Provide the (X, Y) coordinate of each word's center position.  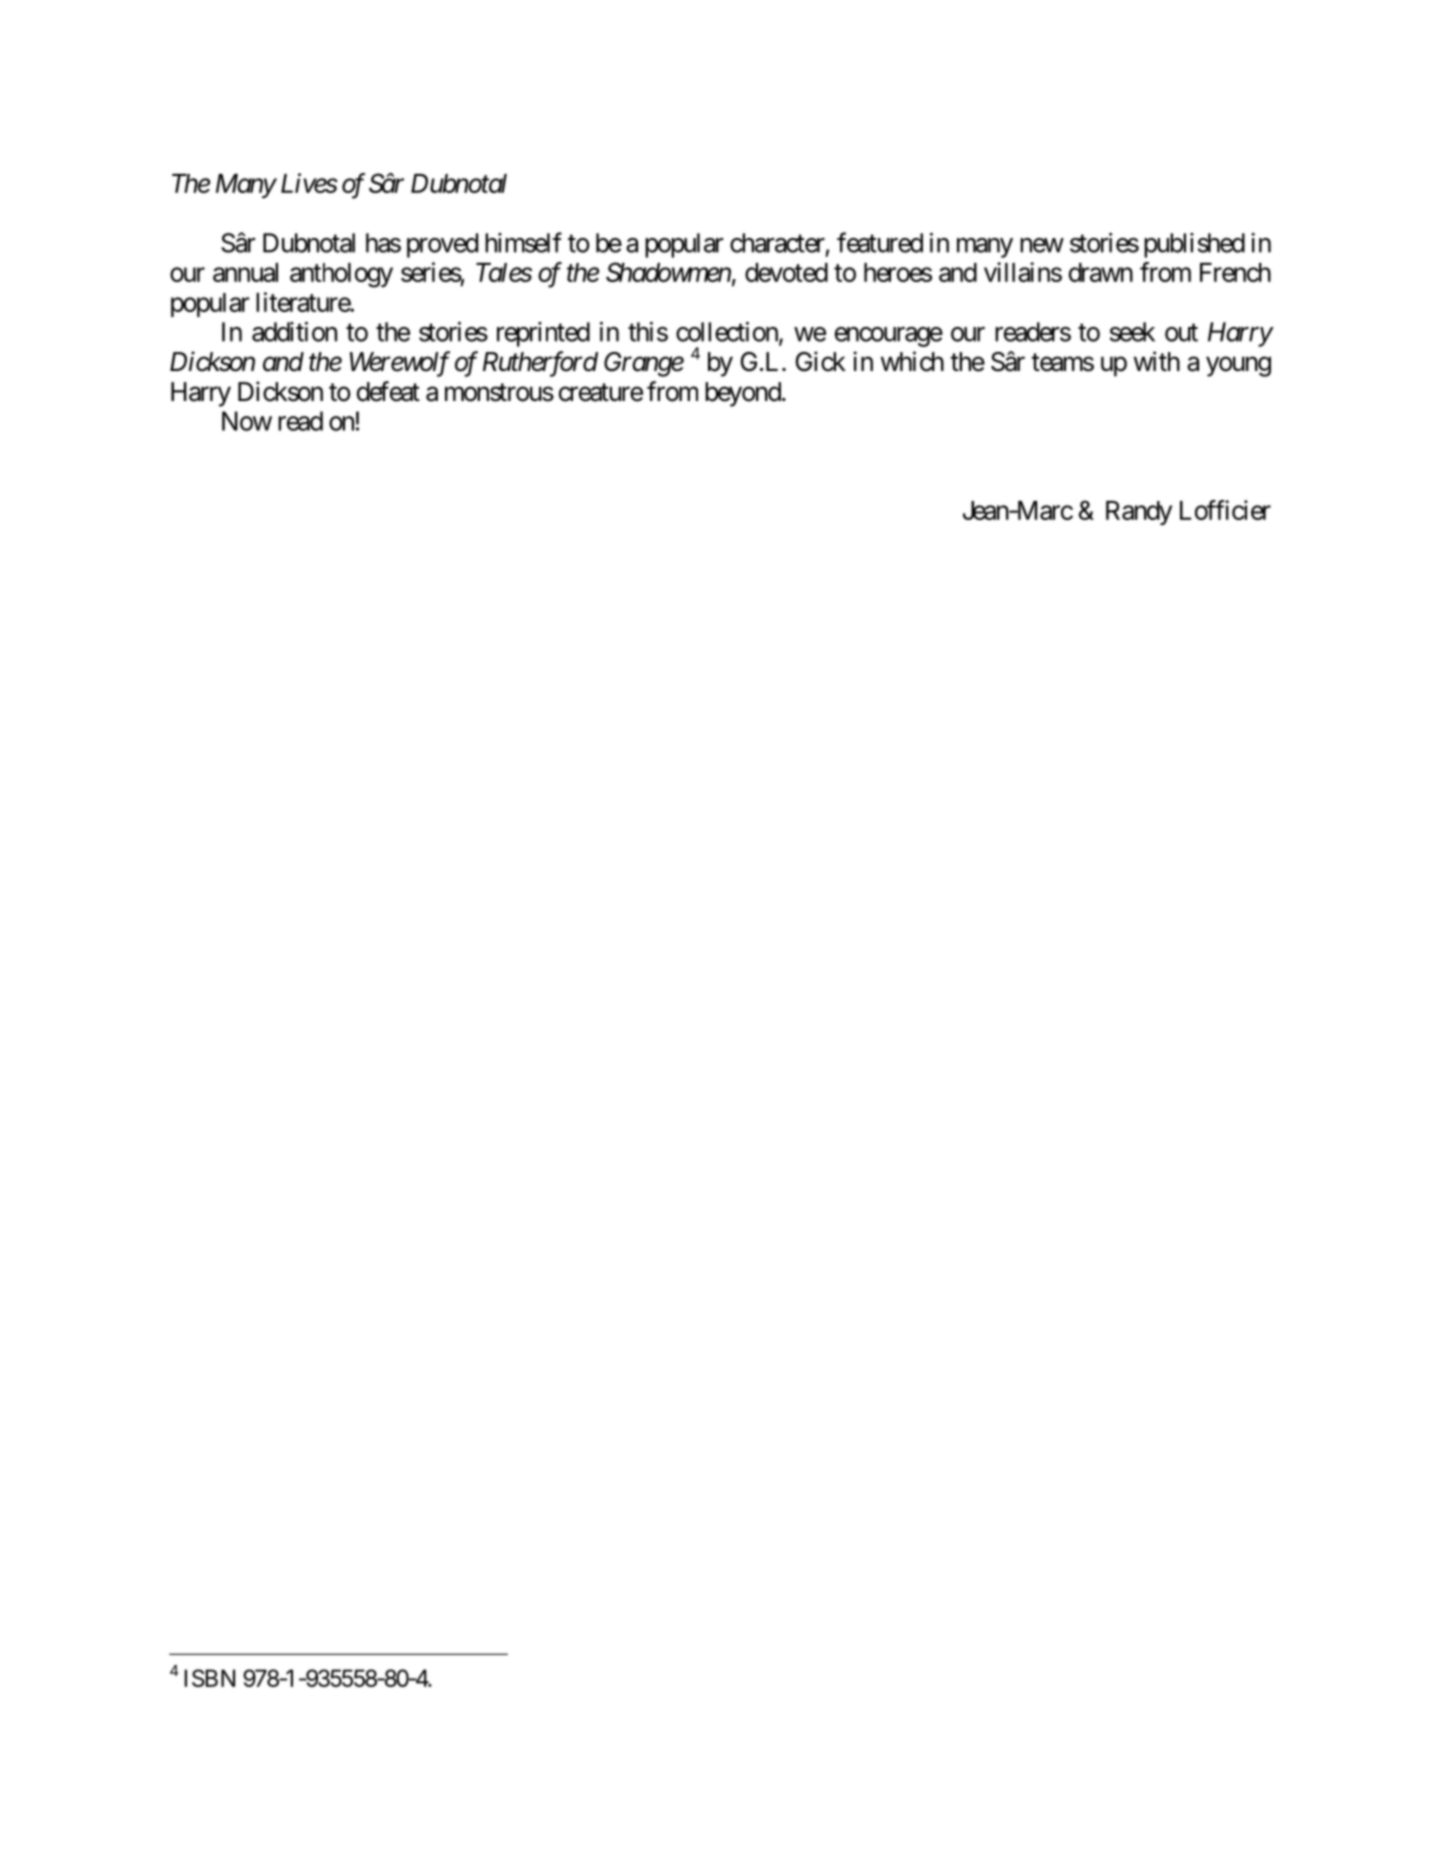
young (1238, 367)
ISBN (210, 1678)
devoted (786, 272)
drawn (1101, 272)
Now (247, 421)
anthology (341, 275)
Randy (1139, 513)
